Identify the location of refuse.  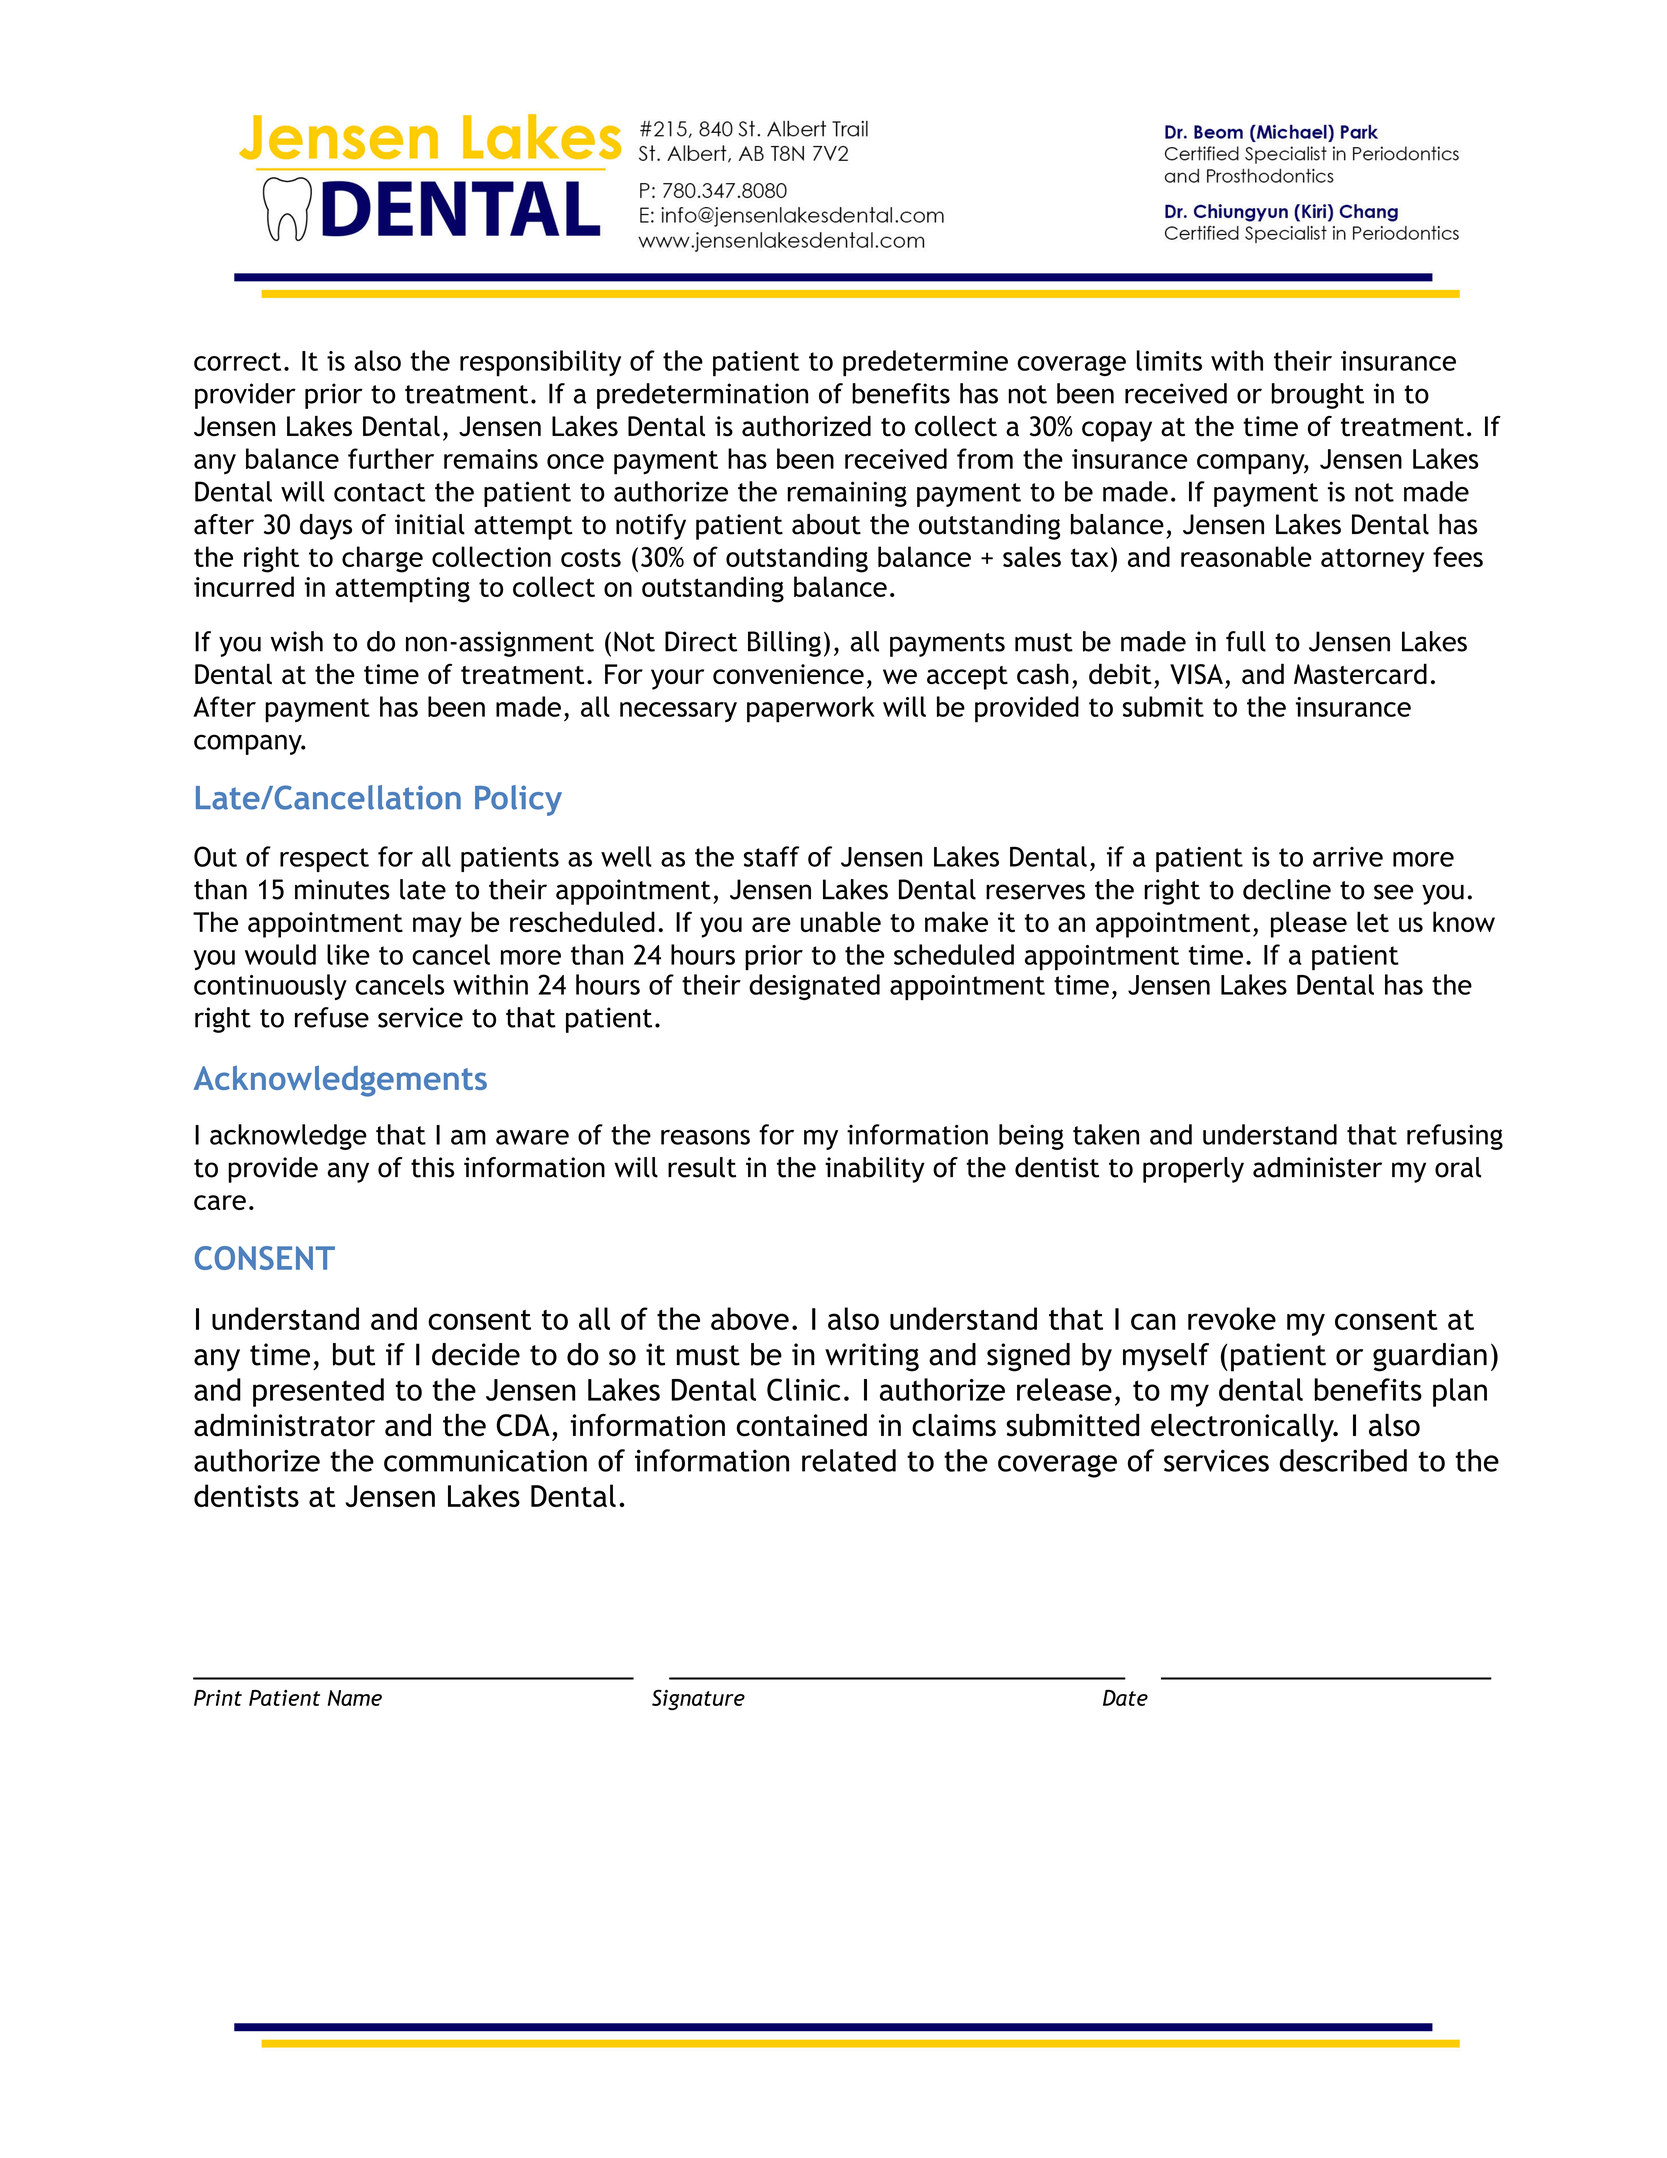
(332, 1017).
